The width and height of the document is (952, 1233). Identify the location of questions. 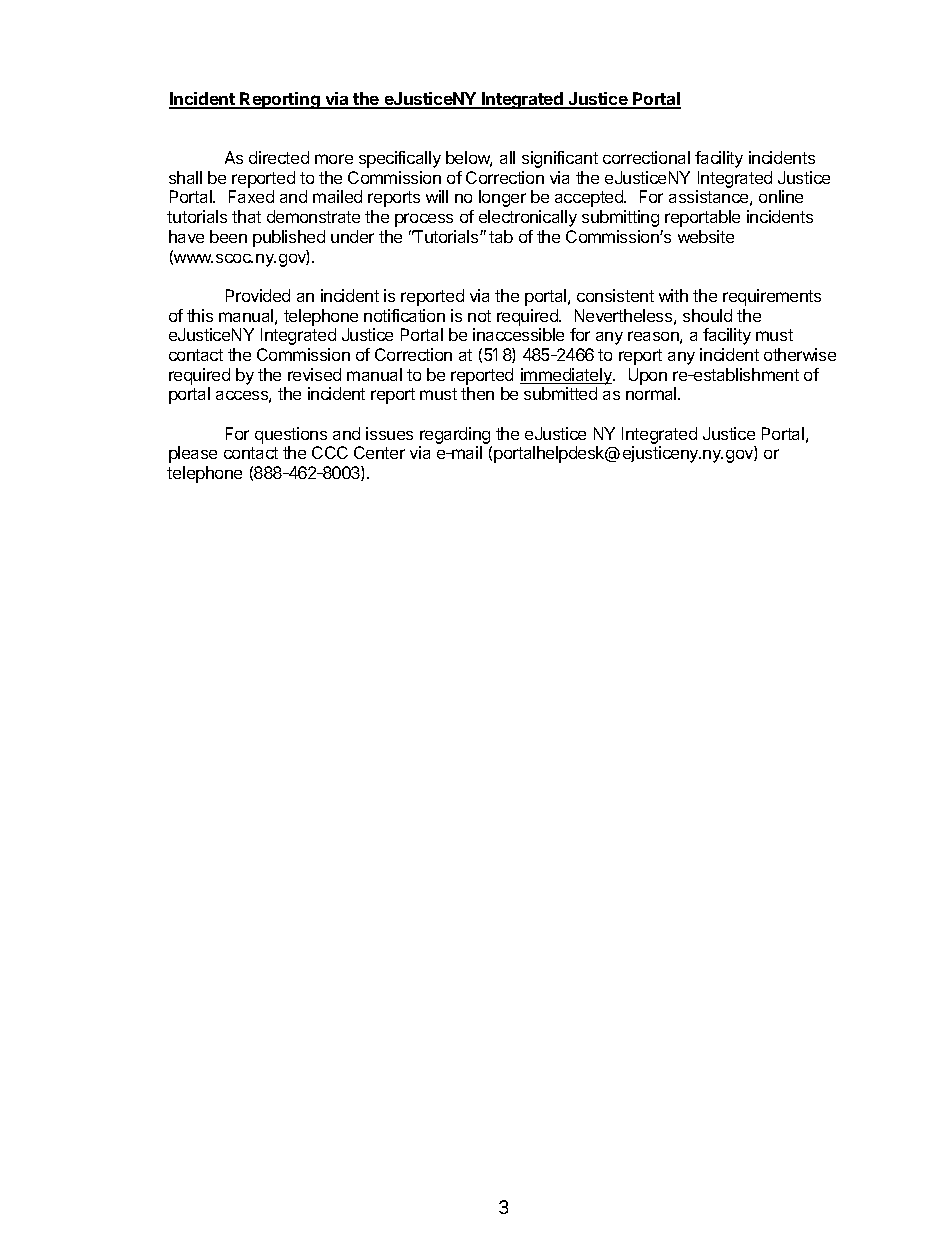
(291, 435).
